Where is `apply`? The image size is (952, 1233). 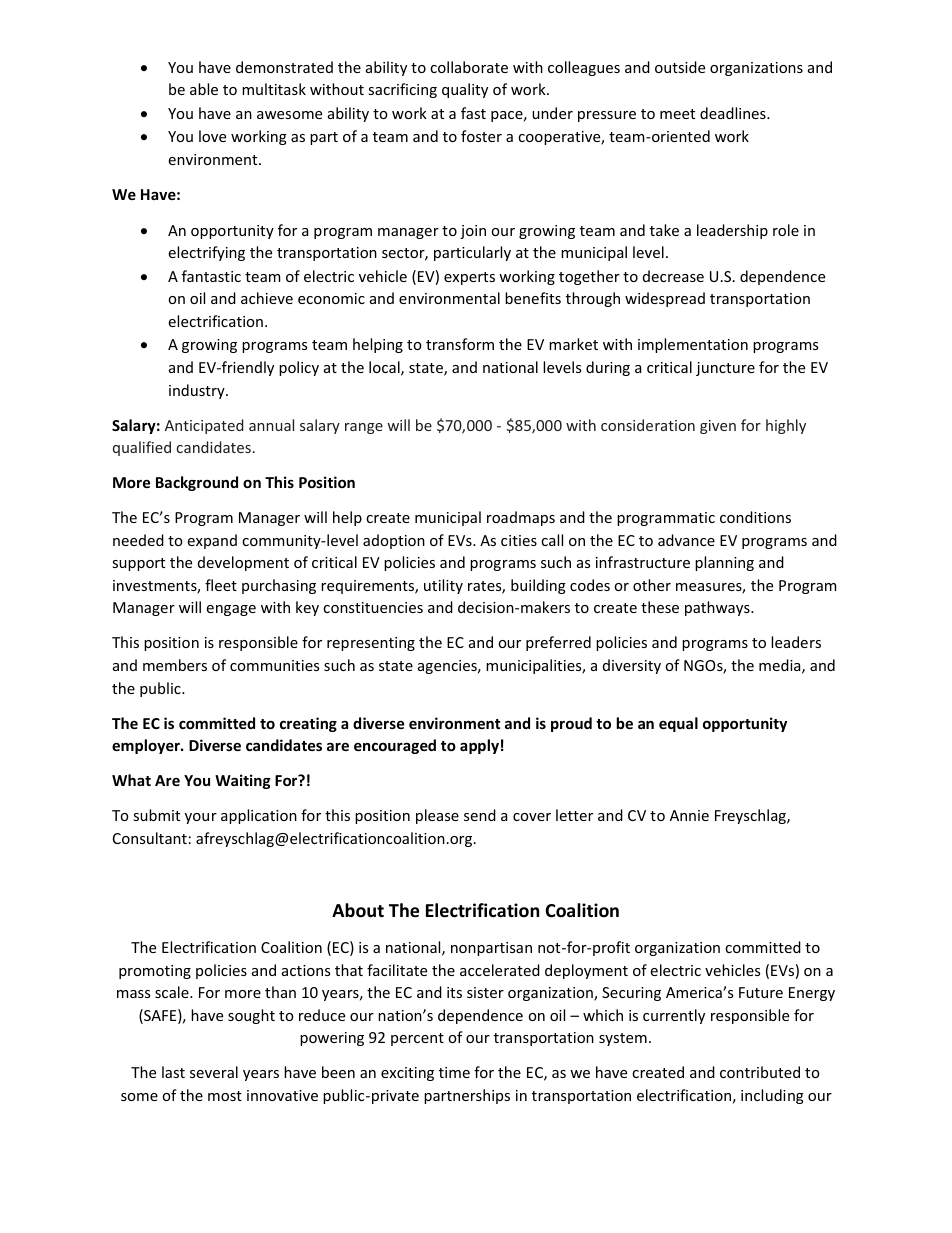
apply is located at coordinates (479, 746).
